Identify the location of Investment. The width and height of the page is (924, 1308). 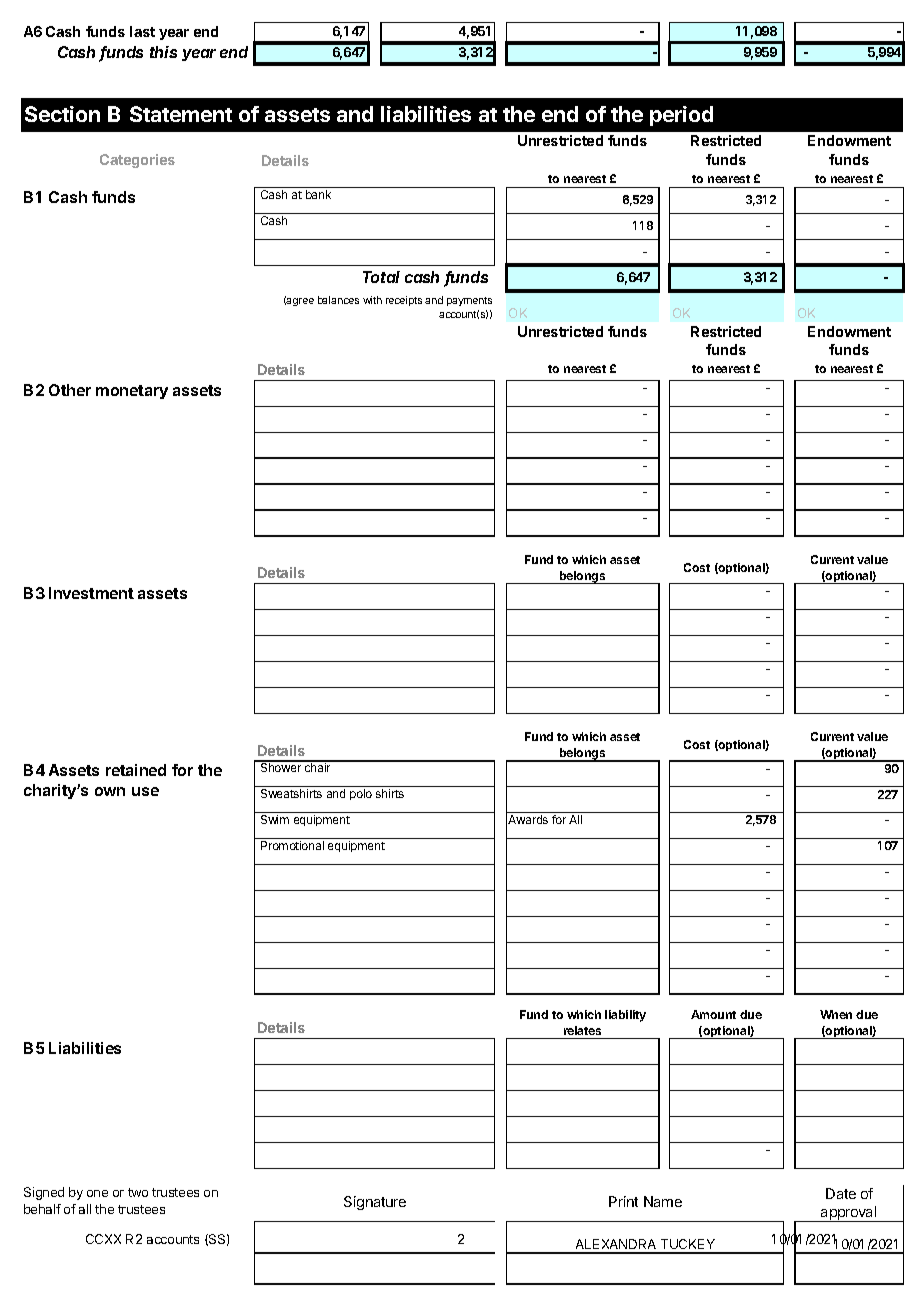
(91, 593).
